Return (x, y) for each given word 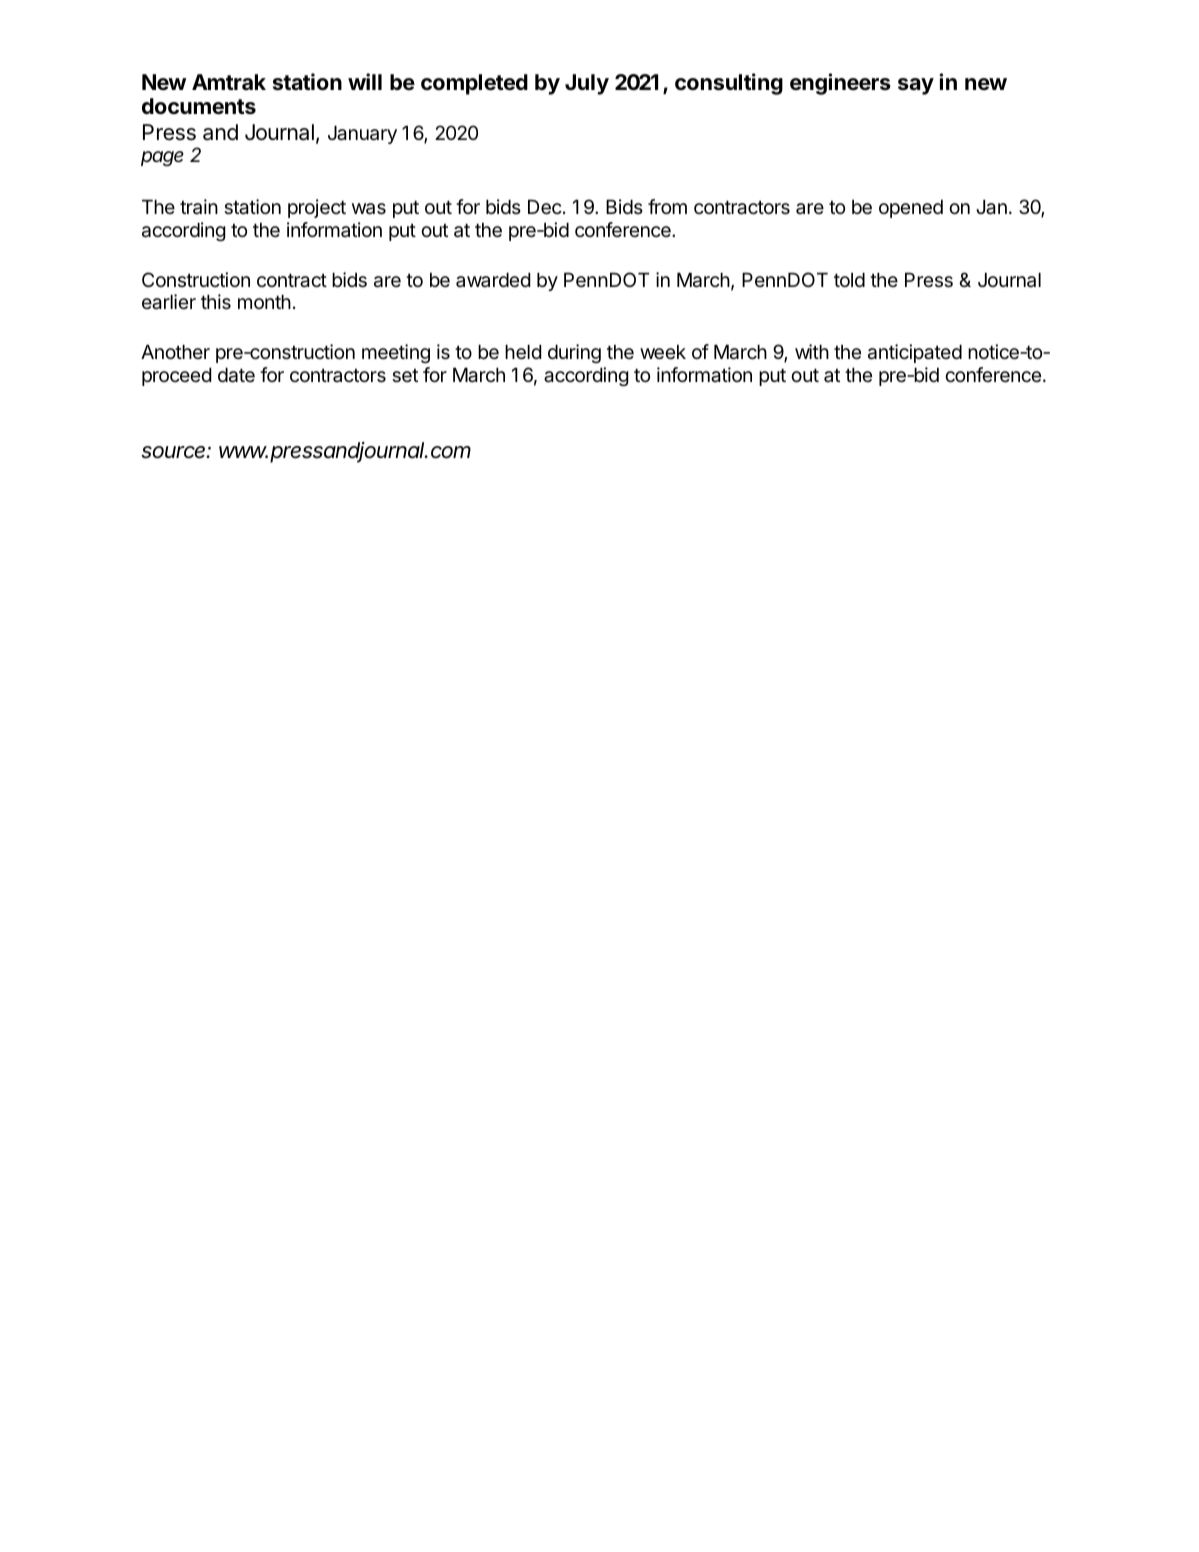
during (574, 353)
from (667, 206)
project (317, 208)
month (264, 301)
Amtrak (229, 82)
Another (175, 351)
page (162, 158)
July (587, 84)
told (849, 279)
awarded (493, 279)
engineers (840, 84)
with (812, 351)
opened (911, 208)
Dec (545, 207)
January (362, 134)
